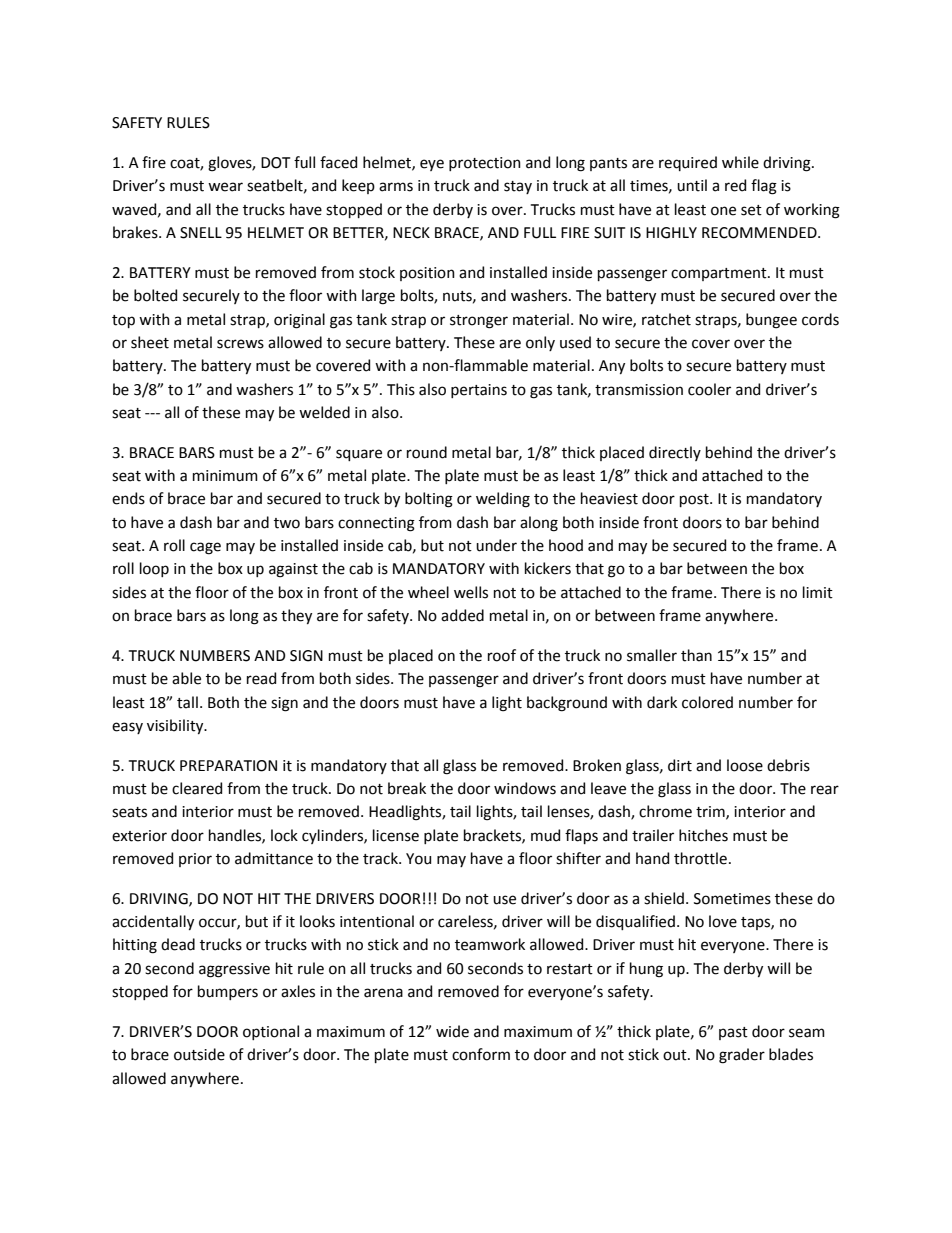  I want to click on protection, so click(485, 164).
